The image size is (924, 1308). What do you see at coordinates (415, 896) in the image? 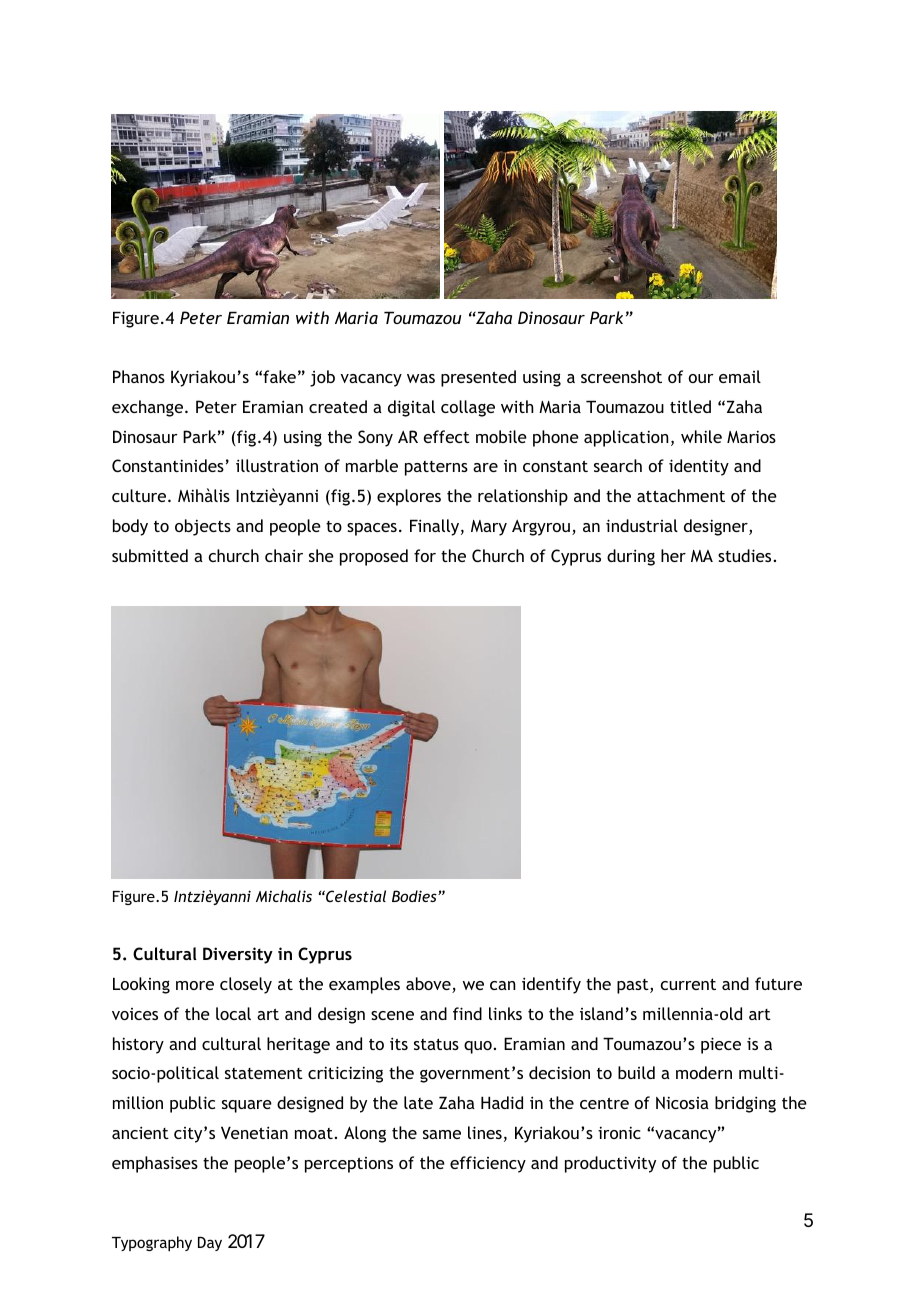
I see `Bodies` at bounding box center [415, 896].
